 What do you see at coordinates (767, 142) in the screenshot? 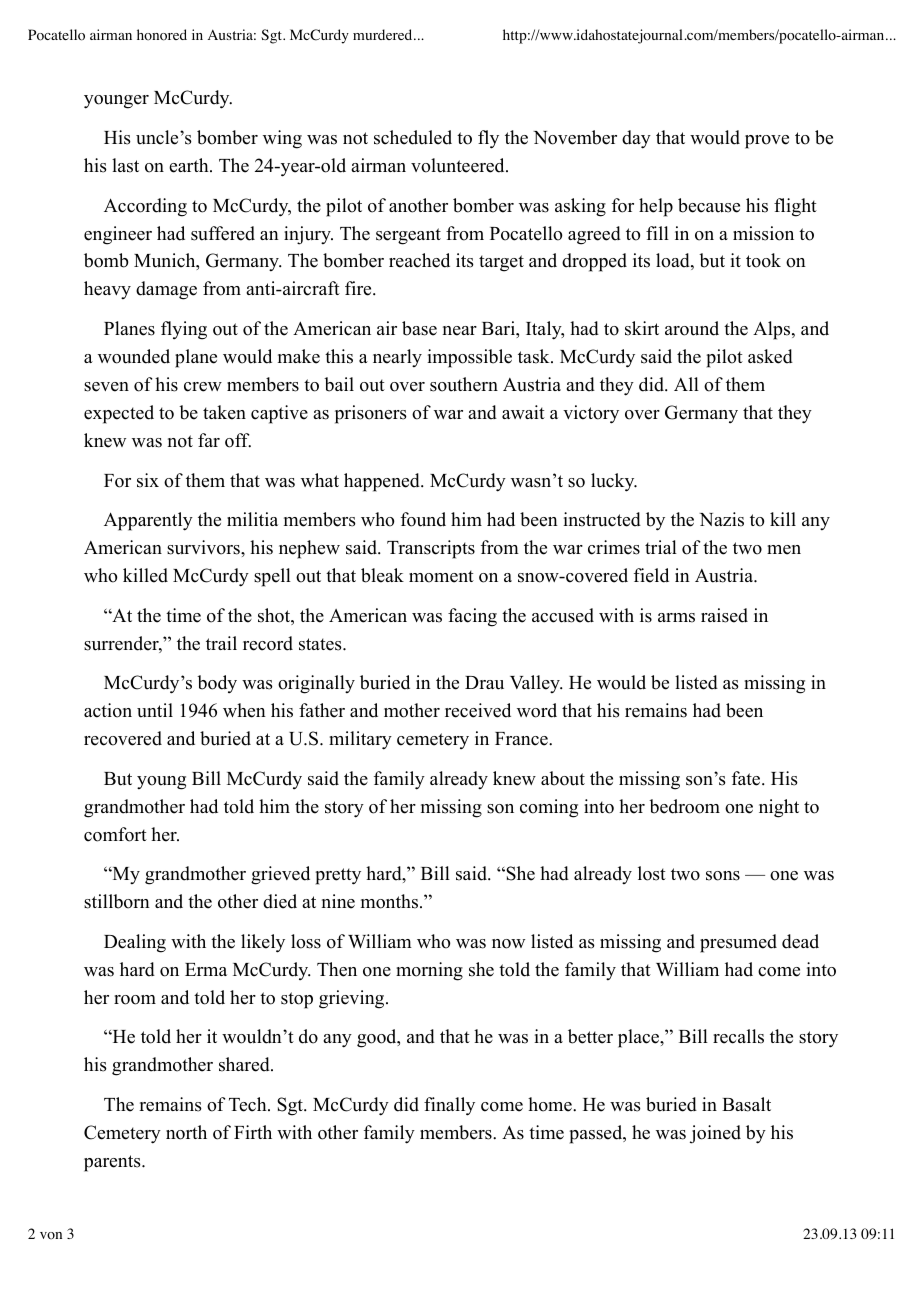
I see `prove` at bounding box center [767, 142].
